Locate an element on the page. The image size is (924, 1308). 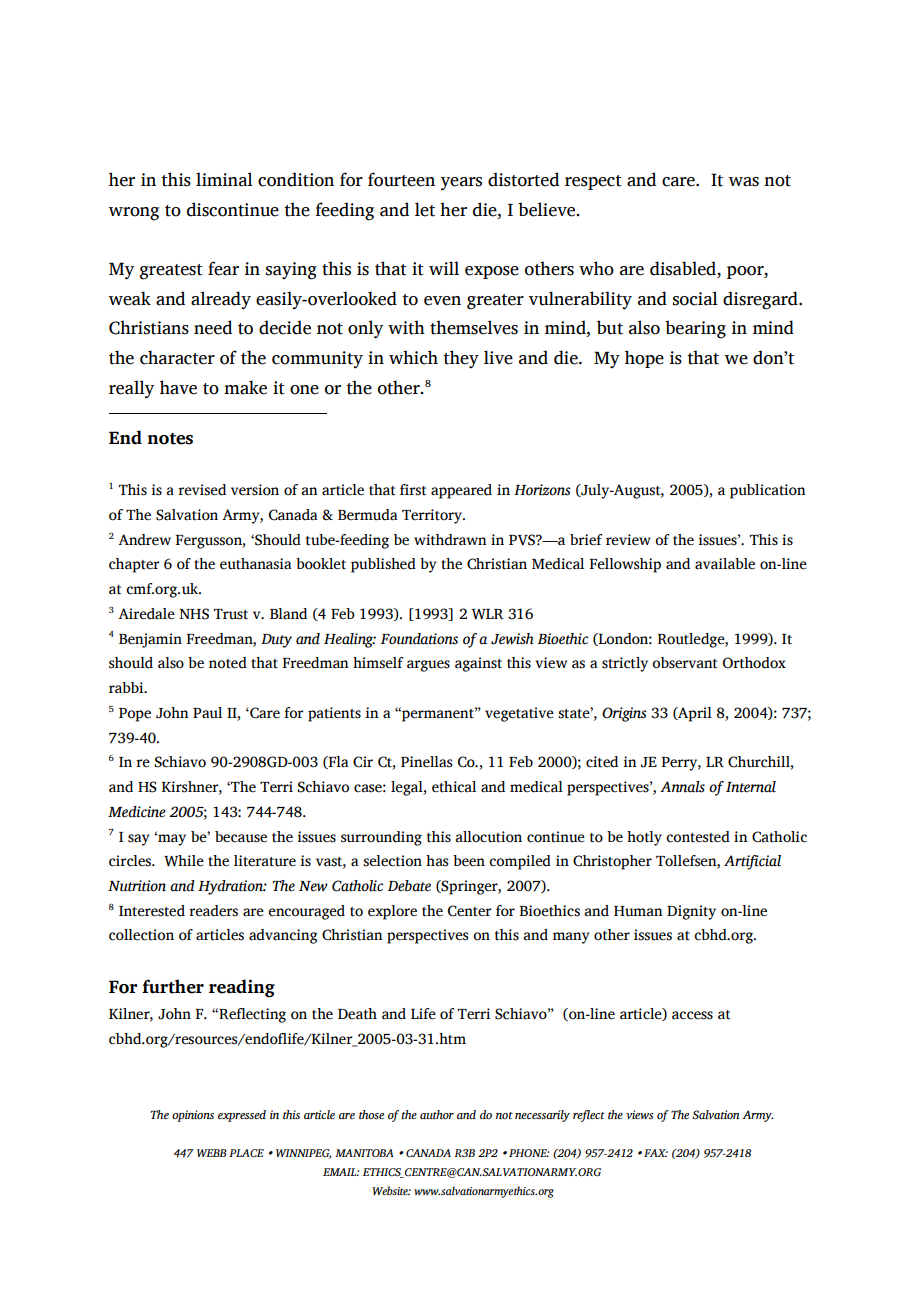
argues is located at coordinates (428, 666).
